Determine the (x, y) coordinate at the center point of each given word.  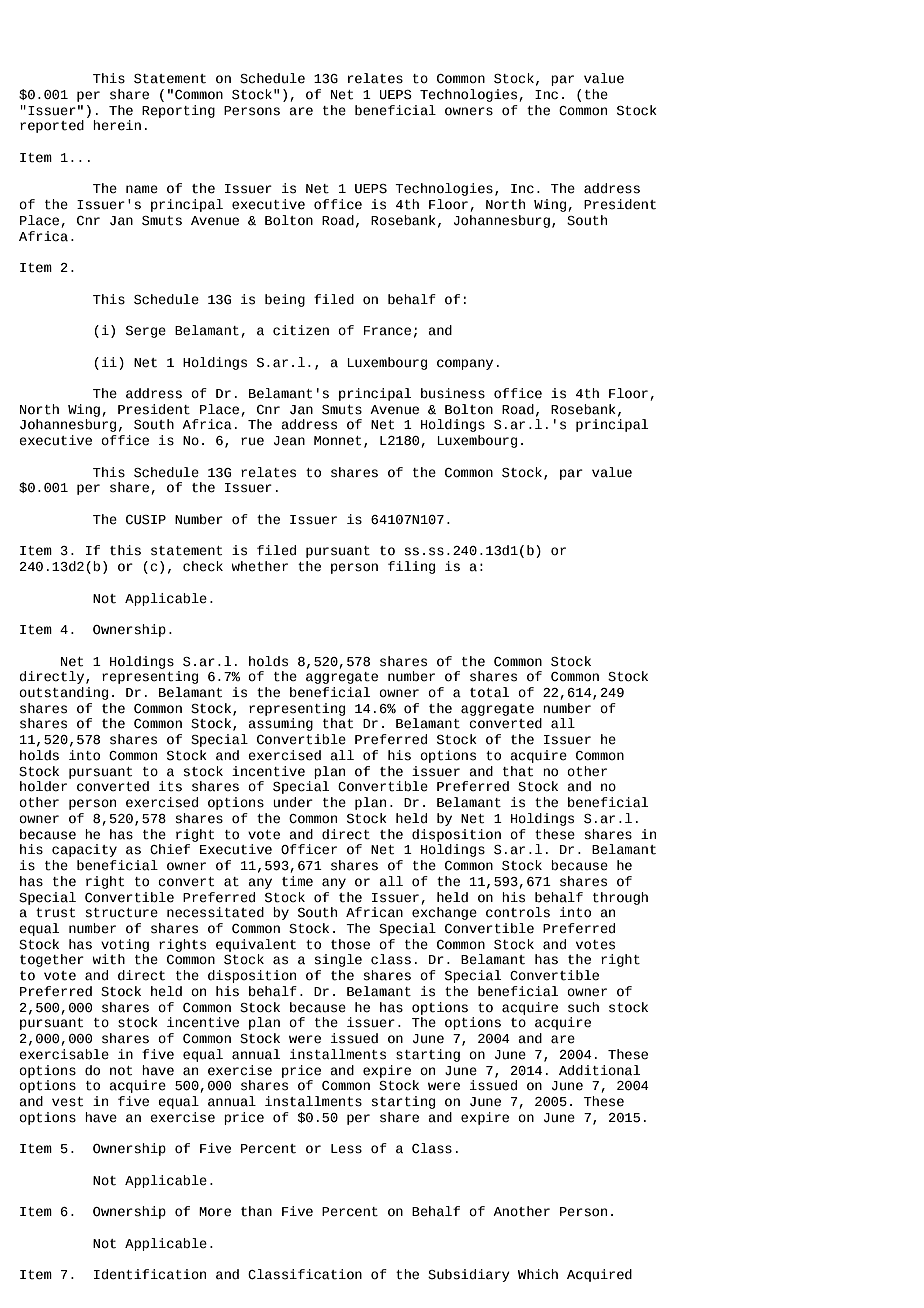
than (256, 1211)
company (465, 364)
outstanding (63, 693)
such (583, 1007)
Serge (146, 332)
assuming (280, 724)
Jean (289, 441)
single (338, 960)
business (453, 393)
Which (538, 1274)
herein (117, 125)
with (108, 959)
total (489, 692)
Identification (150, 1274)
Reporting (178, 111)
